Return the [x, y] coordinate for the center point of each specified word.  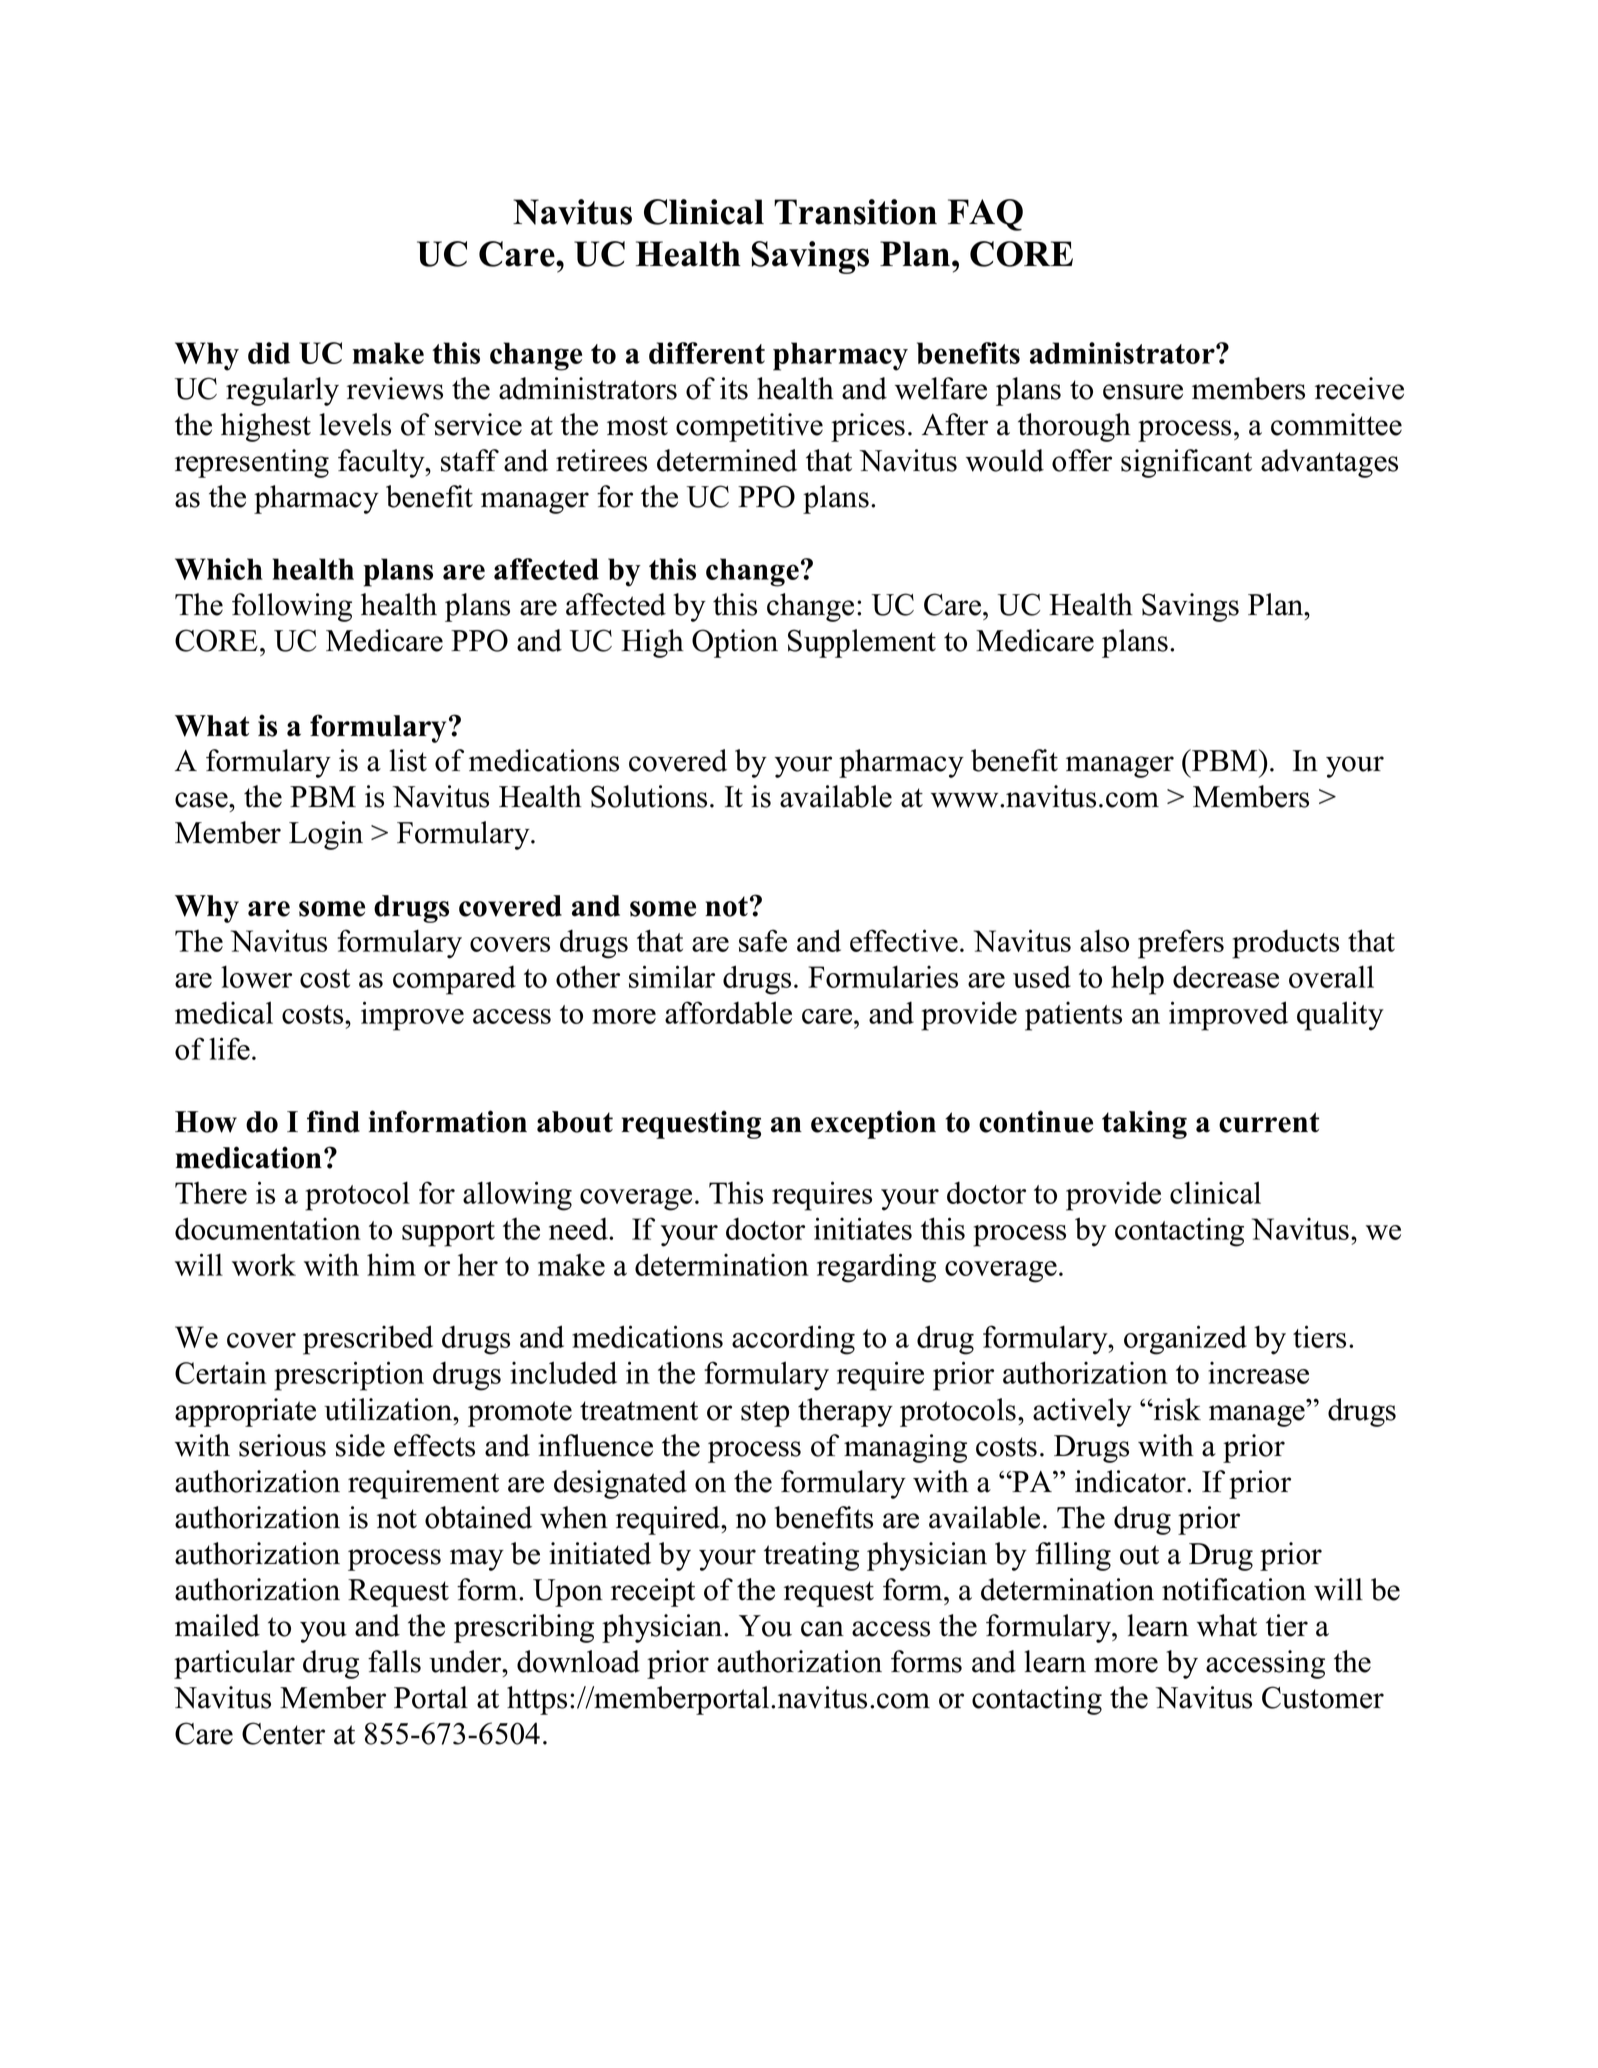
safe [763, 940]
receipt [653, 1592]
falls [394, 1661]
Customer [1323, 1697]
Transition [855, 212]
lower [256, 976]
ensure [1143, 392]
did [269, 353]
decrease [1226, 976]
